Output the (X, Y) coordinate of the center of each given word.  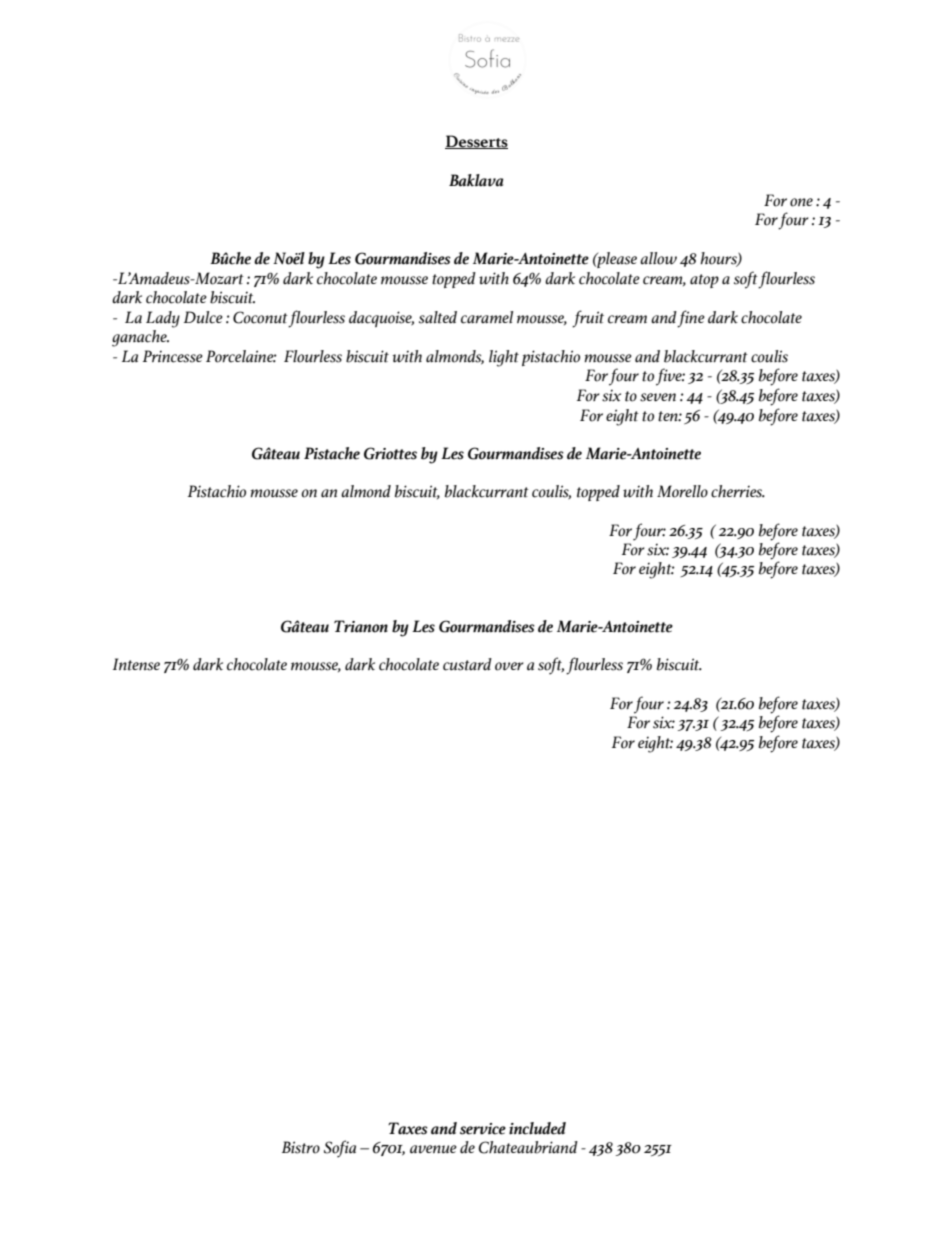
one (801, 202)
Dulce (203, 317)
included (537, 1128)
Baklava (476, 180)
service (483, 1129)
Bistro (301, 1147)
